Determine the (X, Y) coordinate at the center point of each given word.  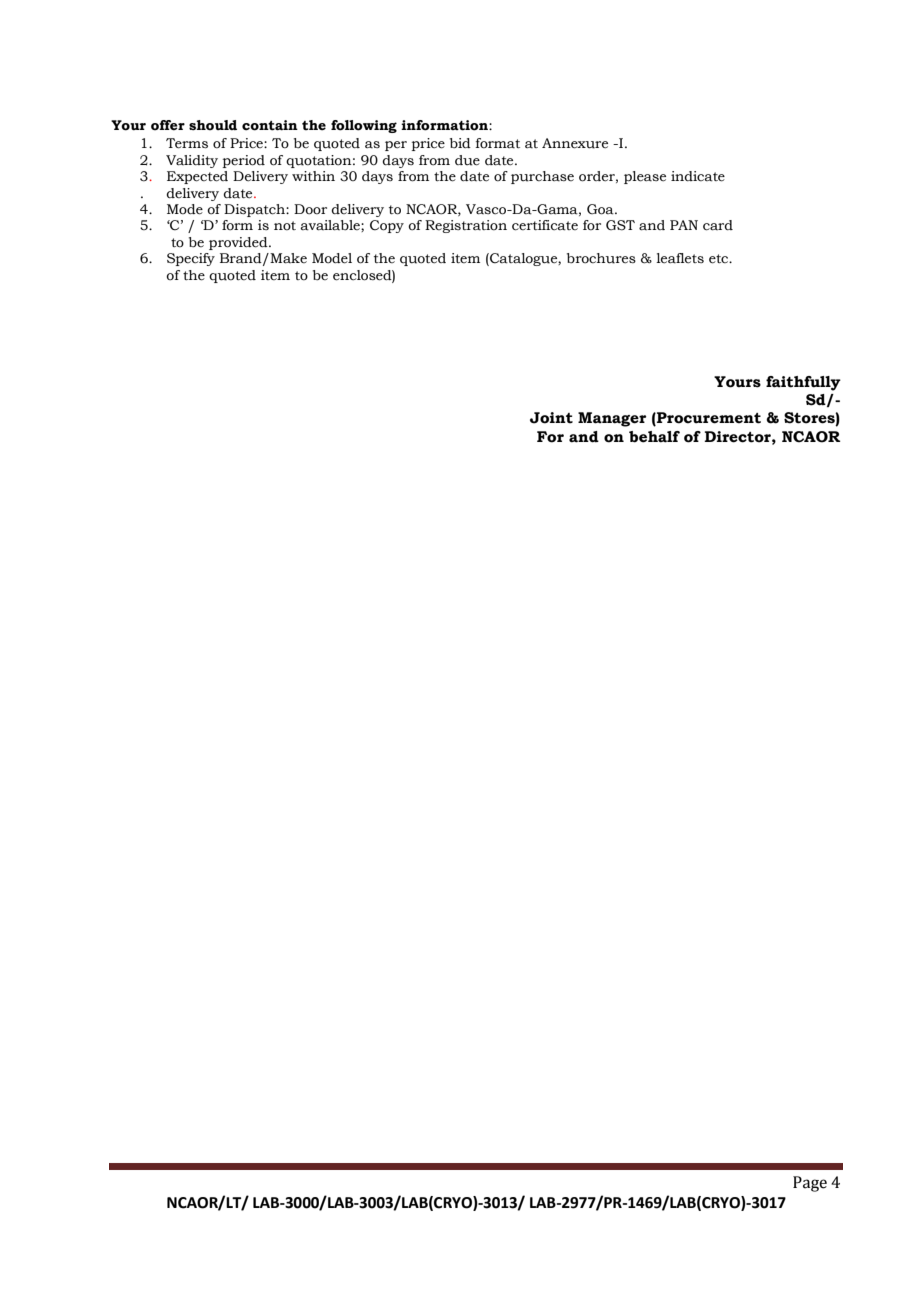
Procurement (708, 419)
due (467, 160)
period (244, 161)
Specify (191, 259)
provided (239, 243)
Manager (612, 419)
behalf (654, 437)
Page (810, 1184)
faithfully (803, 383)
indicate (698, 176)
